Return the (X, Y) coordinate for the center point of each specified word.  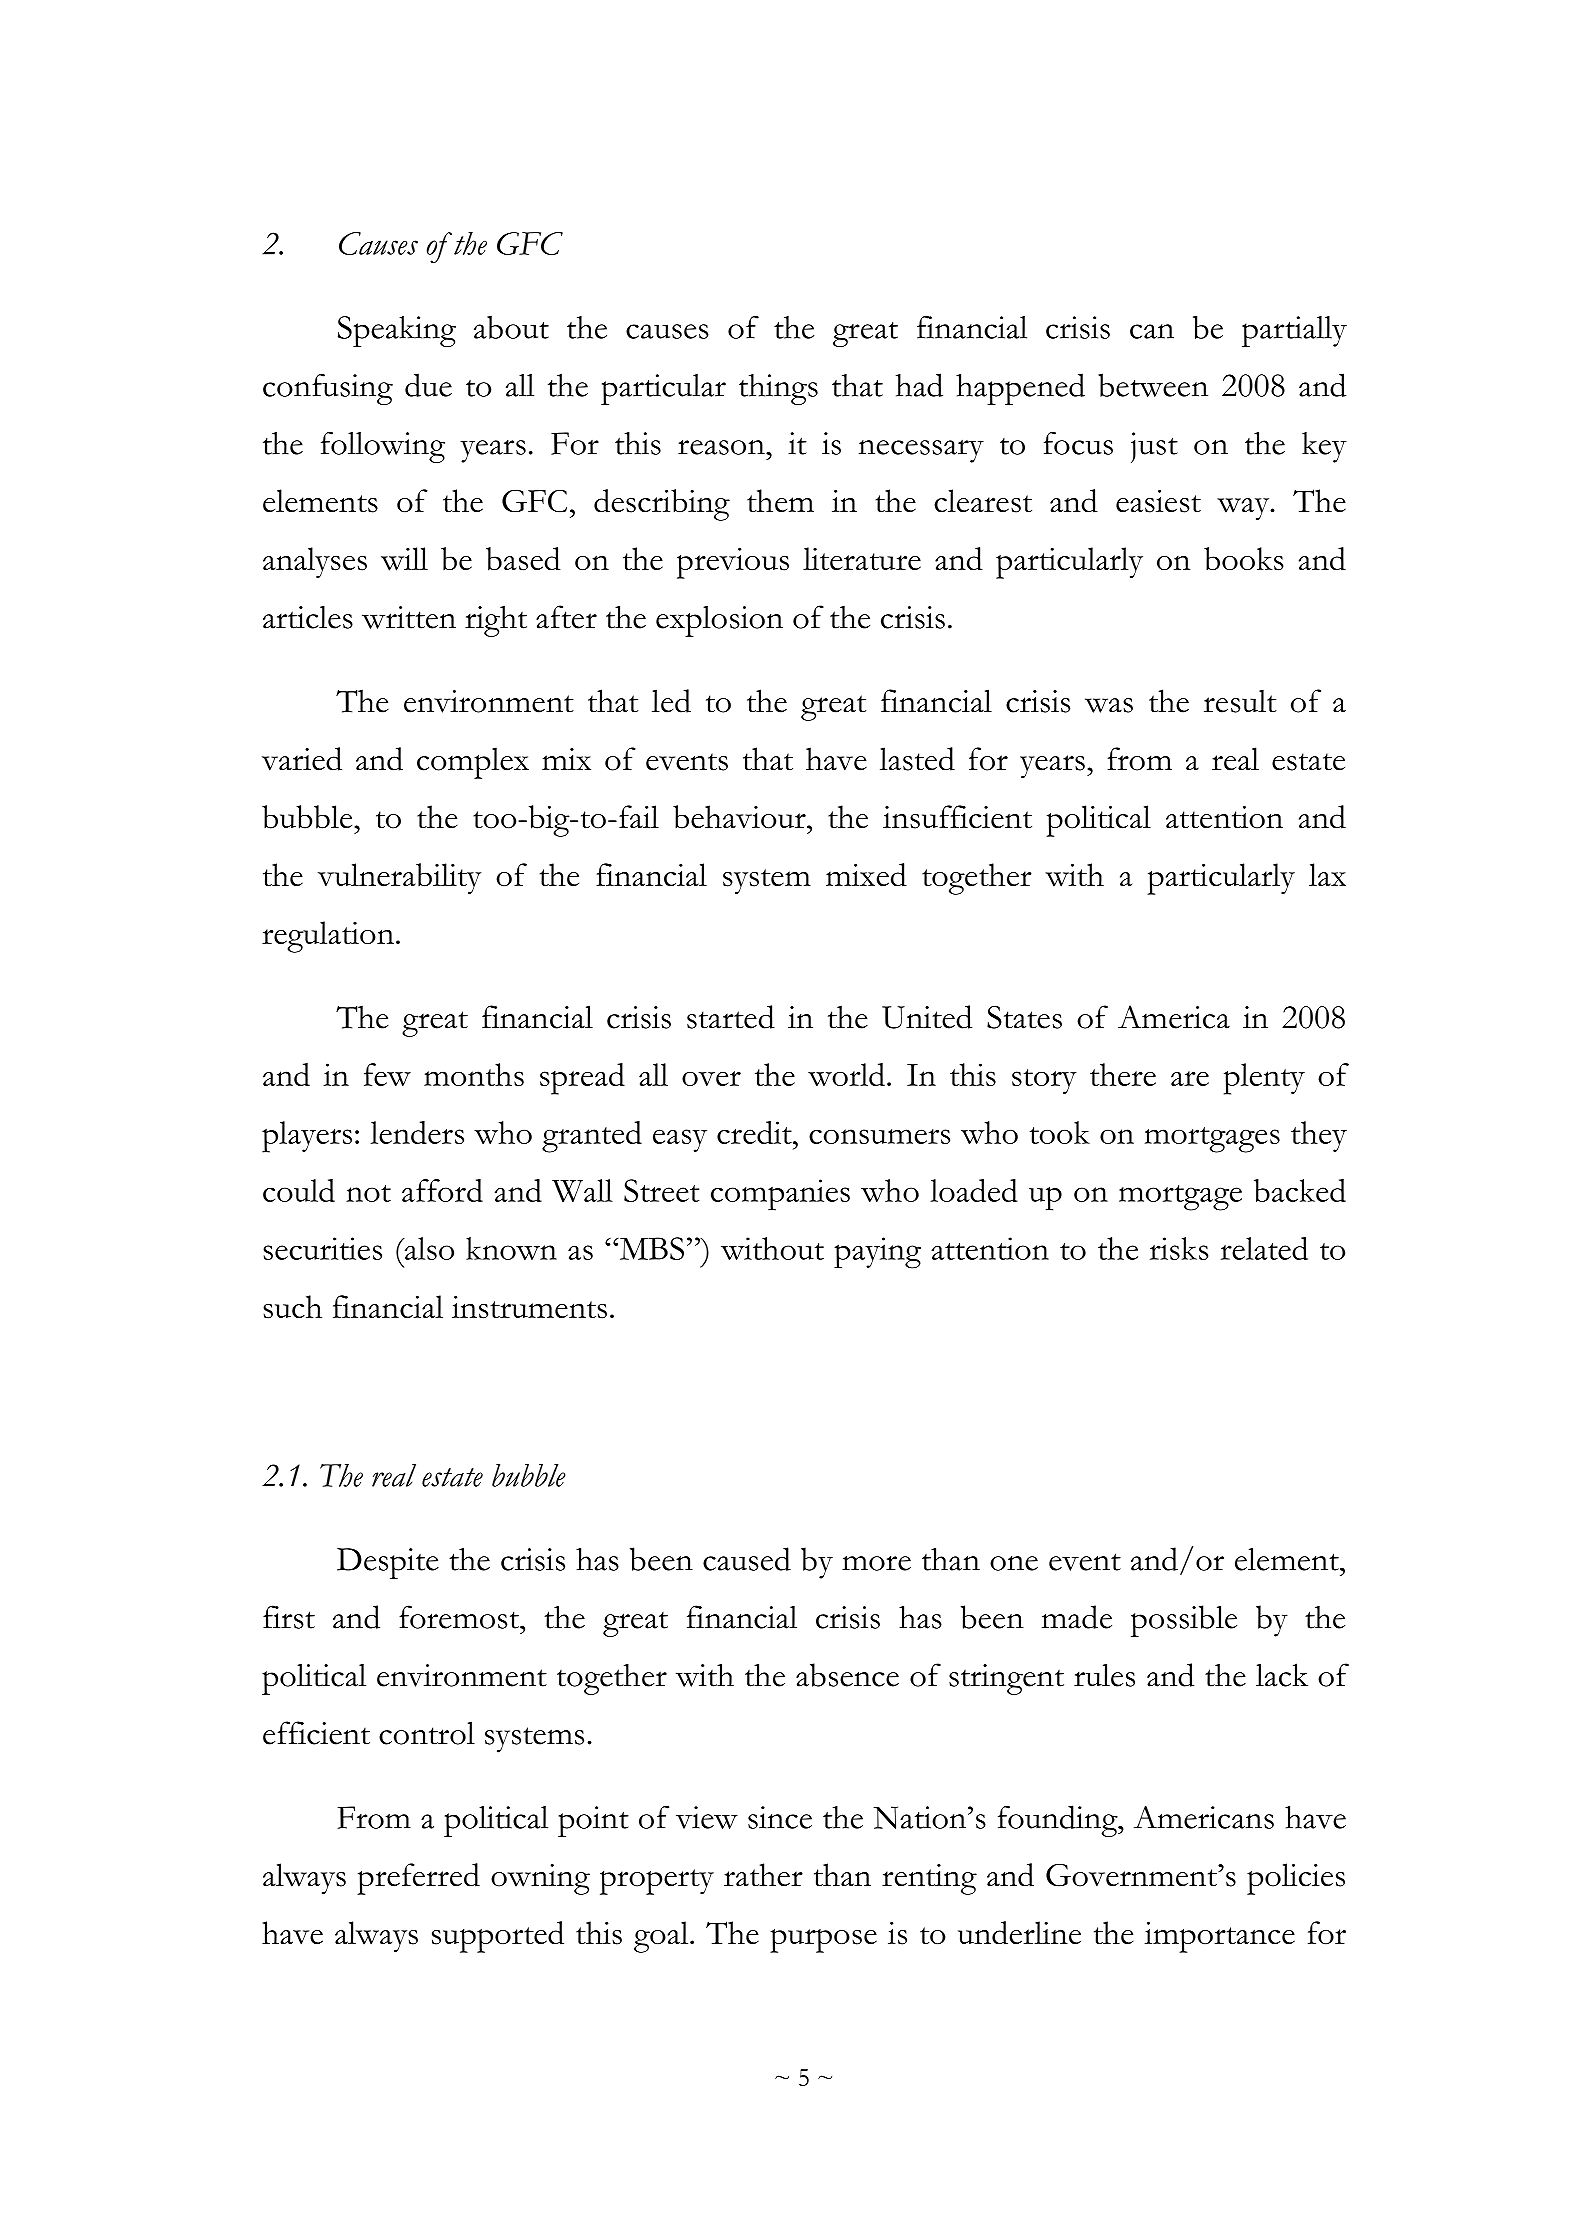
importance (1220, 1937)
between (1153, 385)
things (778, 389)
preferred (418, 1879)
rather (763, 1875)
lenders (417, 1132)
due (428, 385)
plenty (1264, 1079)
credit (755, 1132)
